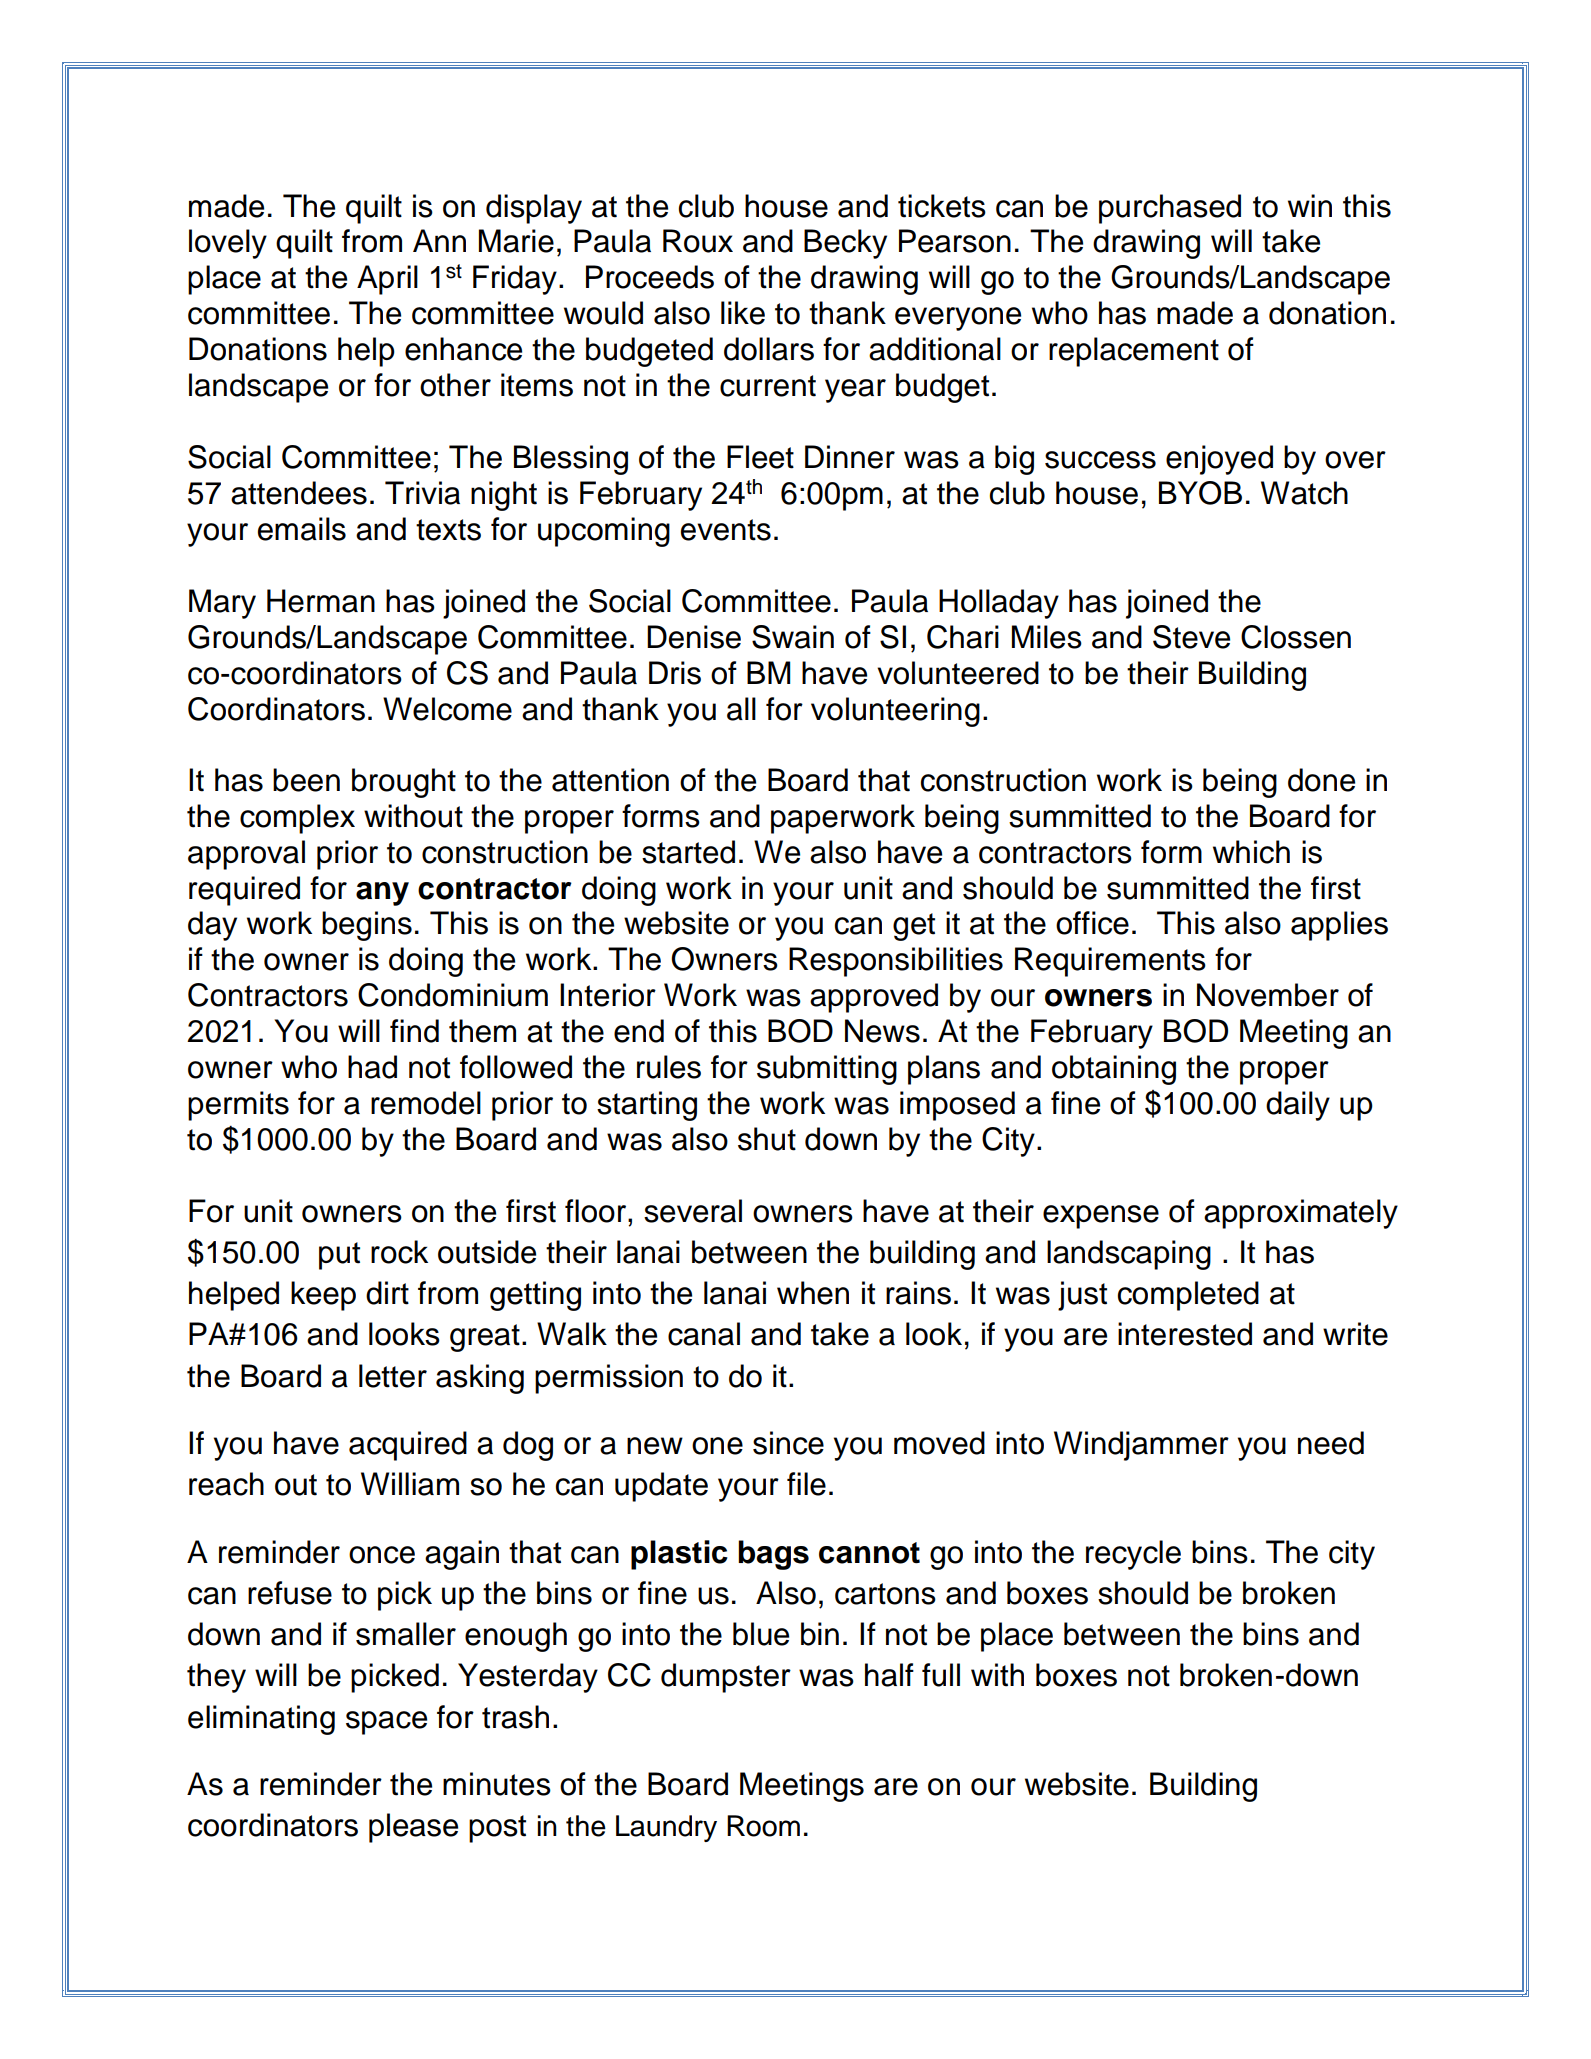  Describe the element at coordinates (827, 1070) in the page. I see `submitting` at that location.
